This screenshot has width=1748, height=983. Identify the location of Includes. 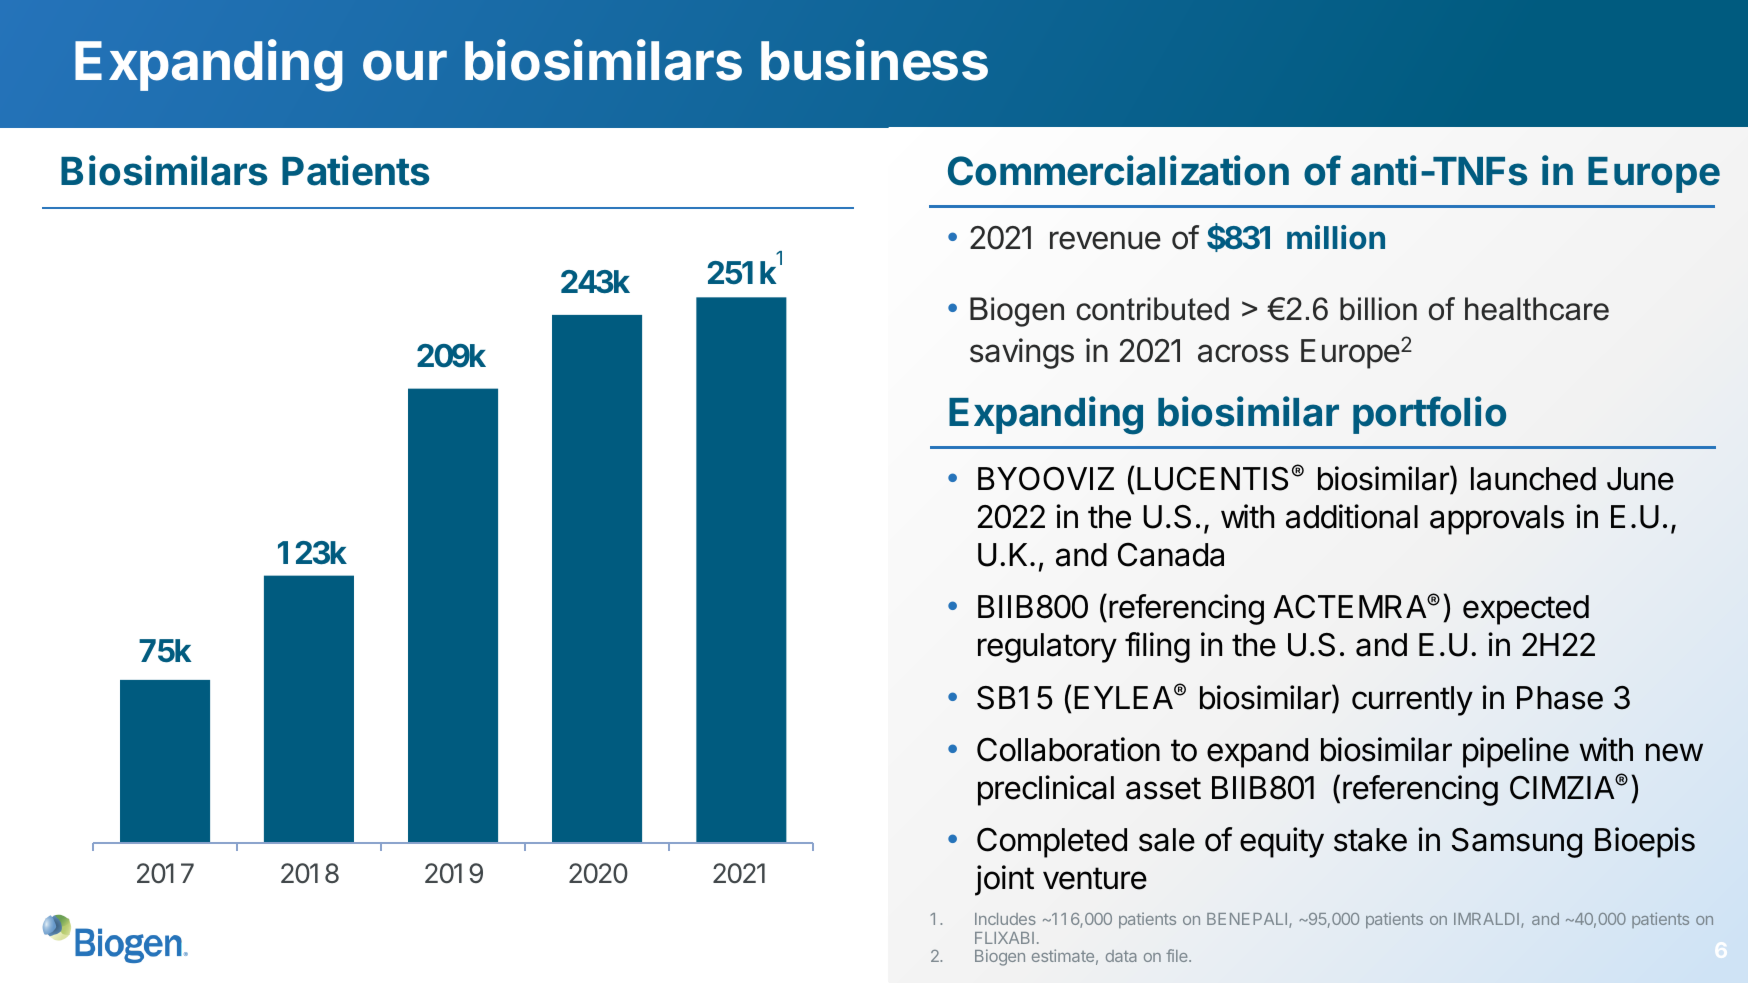
(1005, 919).
